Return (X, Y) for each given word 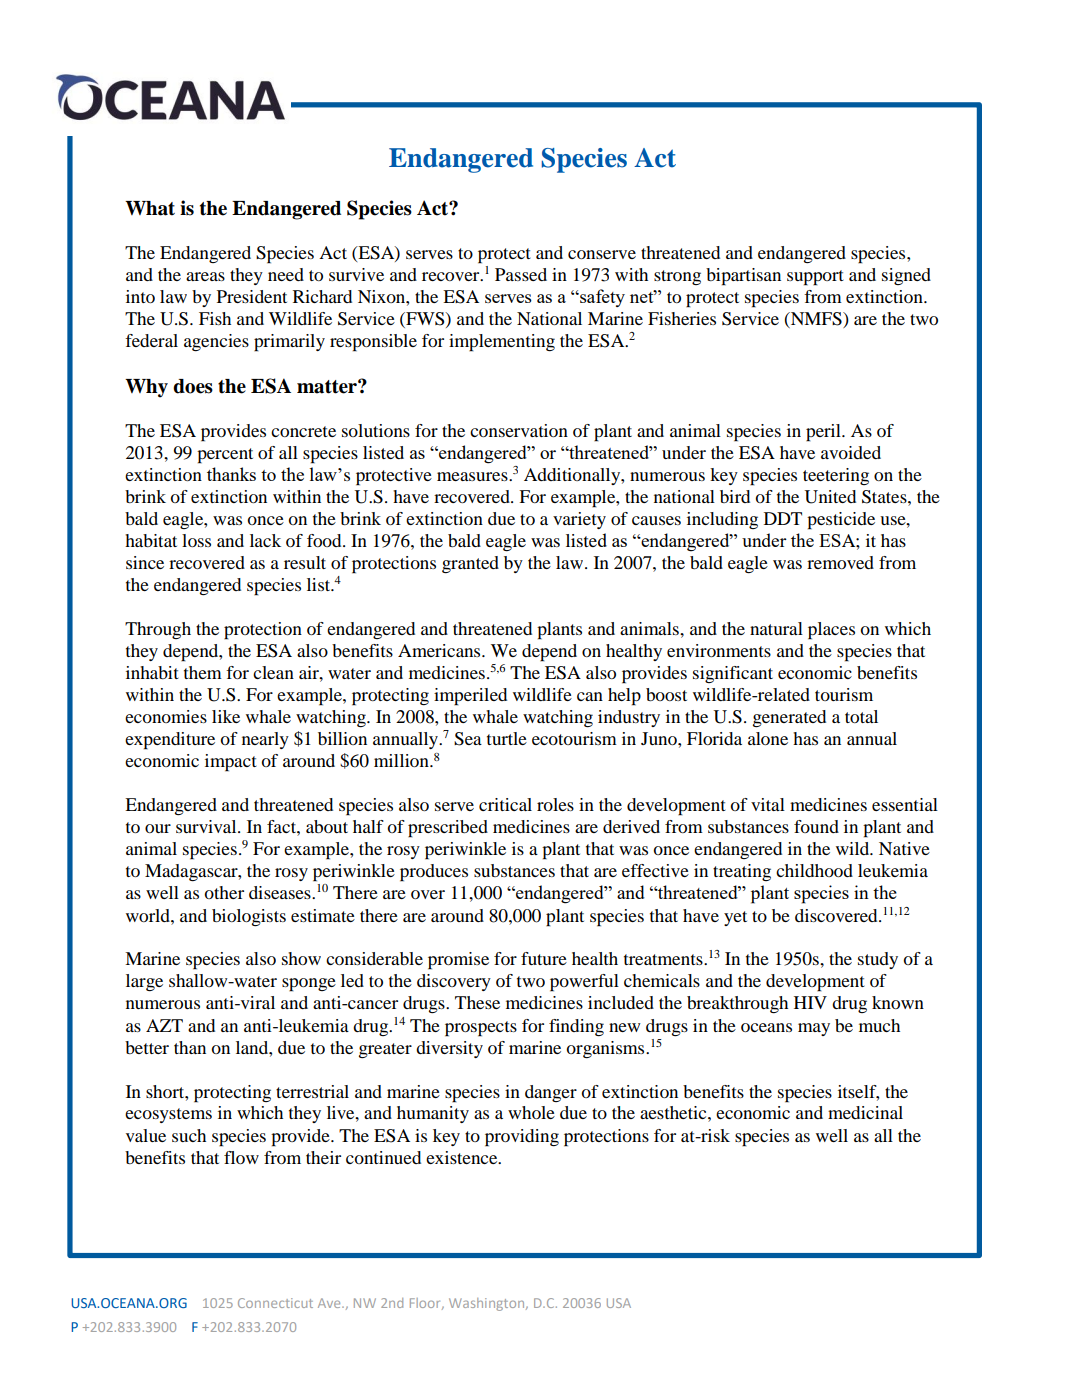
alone (768, 738)
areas (205, 276)
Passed (521, 274)
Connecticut (275, 1303)
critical (505, 804)
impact (231, 763)
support (815, 278)
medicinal (865, 1112)
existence (463, 1157)
